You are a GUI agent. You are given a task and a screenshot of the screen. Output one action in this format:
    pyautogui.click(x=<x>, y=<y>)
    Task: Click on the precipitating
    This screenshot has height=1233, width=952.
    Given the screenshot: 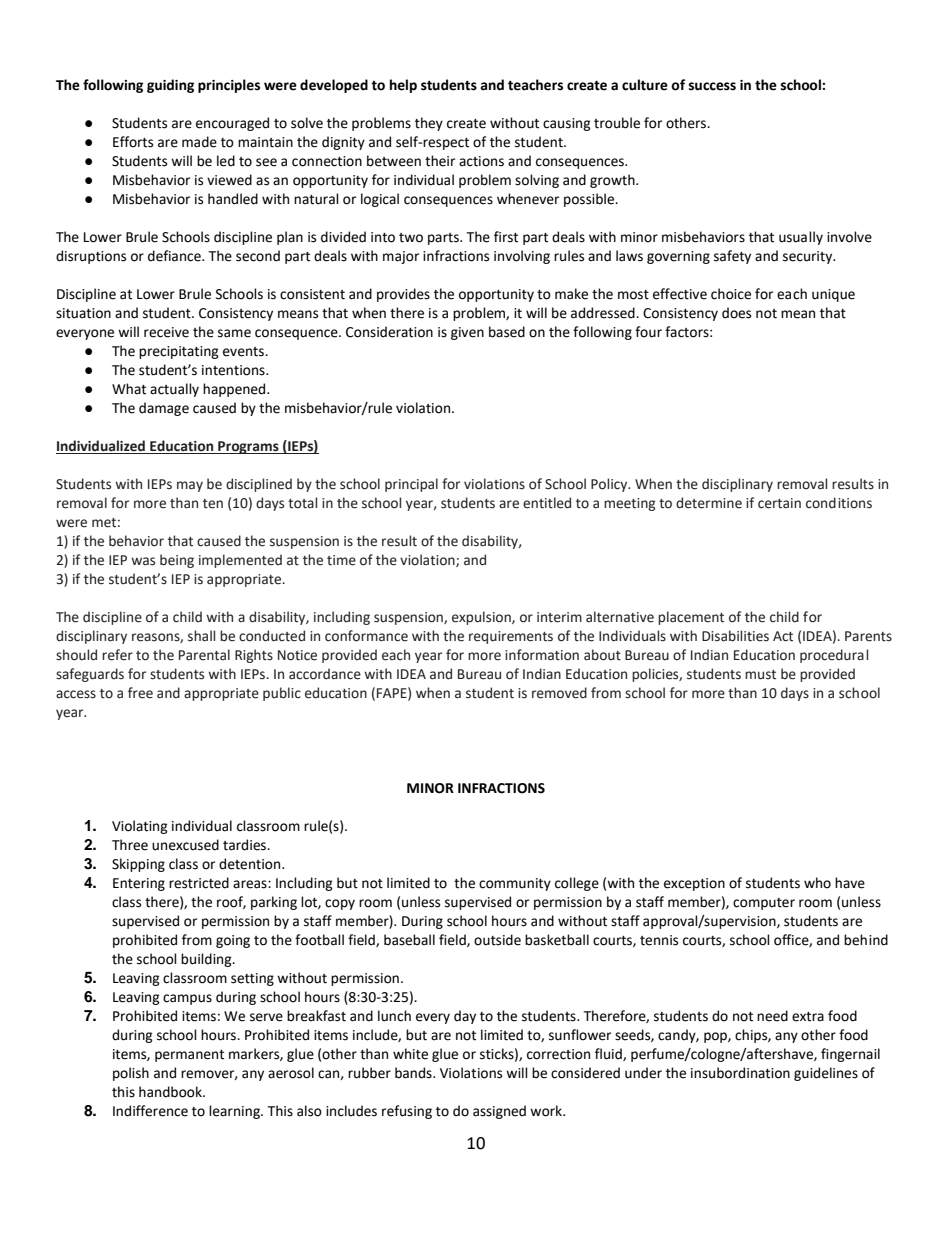 What is the action you would take?
    pyautogui.click(x=179, y=352)
